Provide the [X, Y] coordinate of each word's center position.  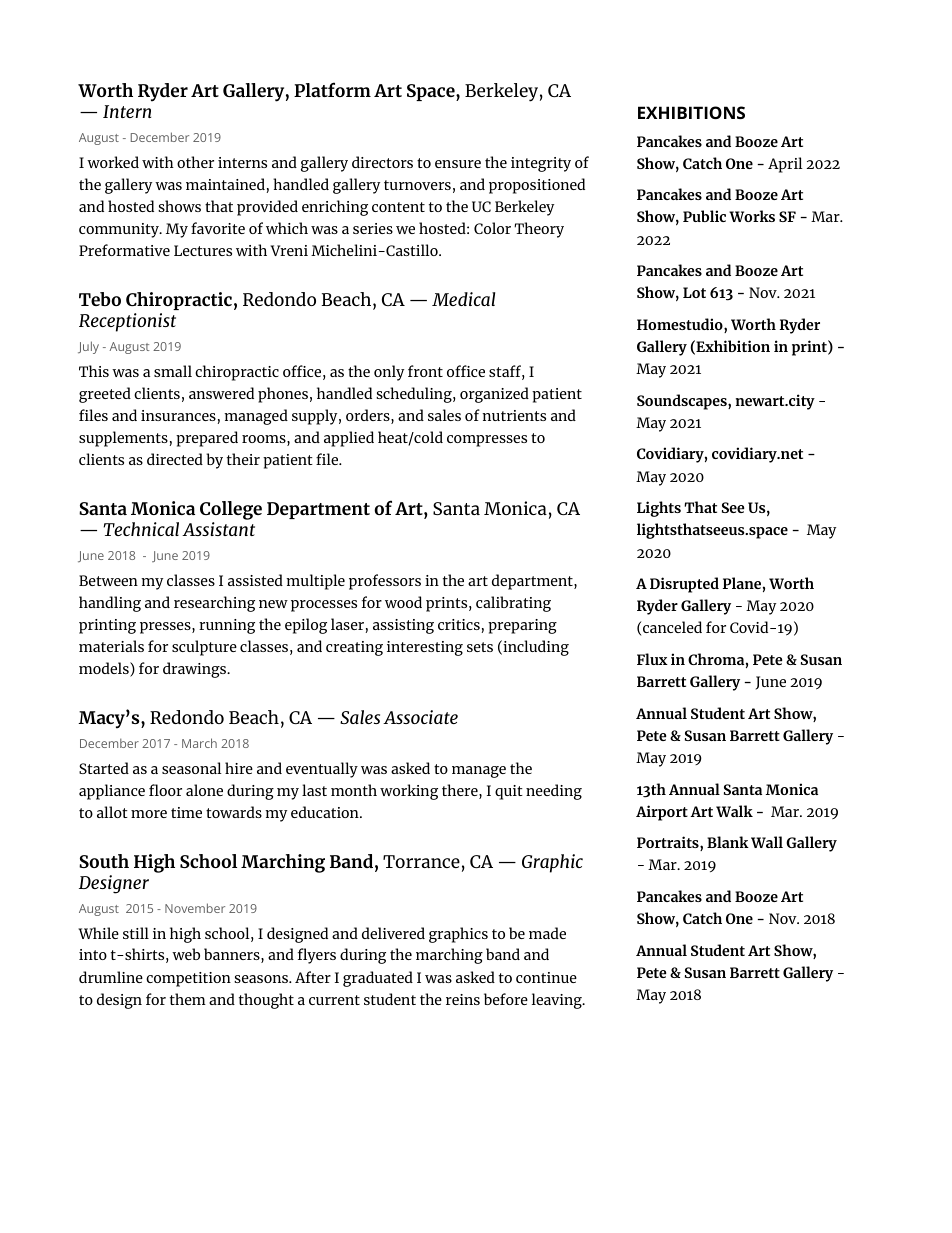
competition [188, 979]
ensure [458, 164]
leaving [558, 1001]
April [785, 165]
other [195, 162]
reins [463, 999]
